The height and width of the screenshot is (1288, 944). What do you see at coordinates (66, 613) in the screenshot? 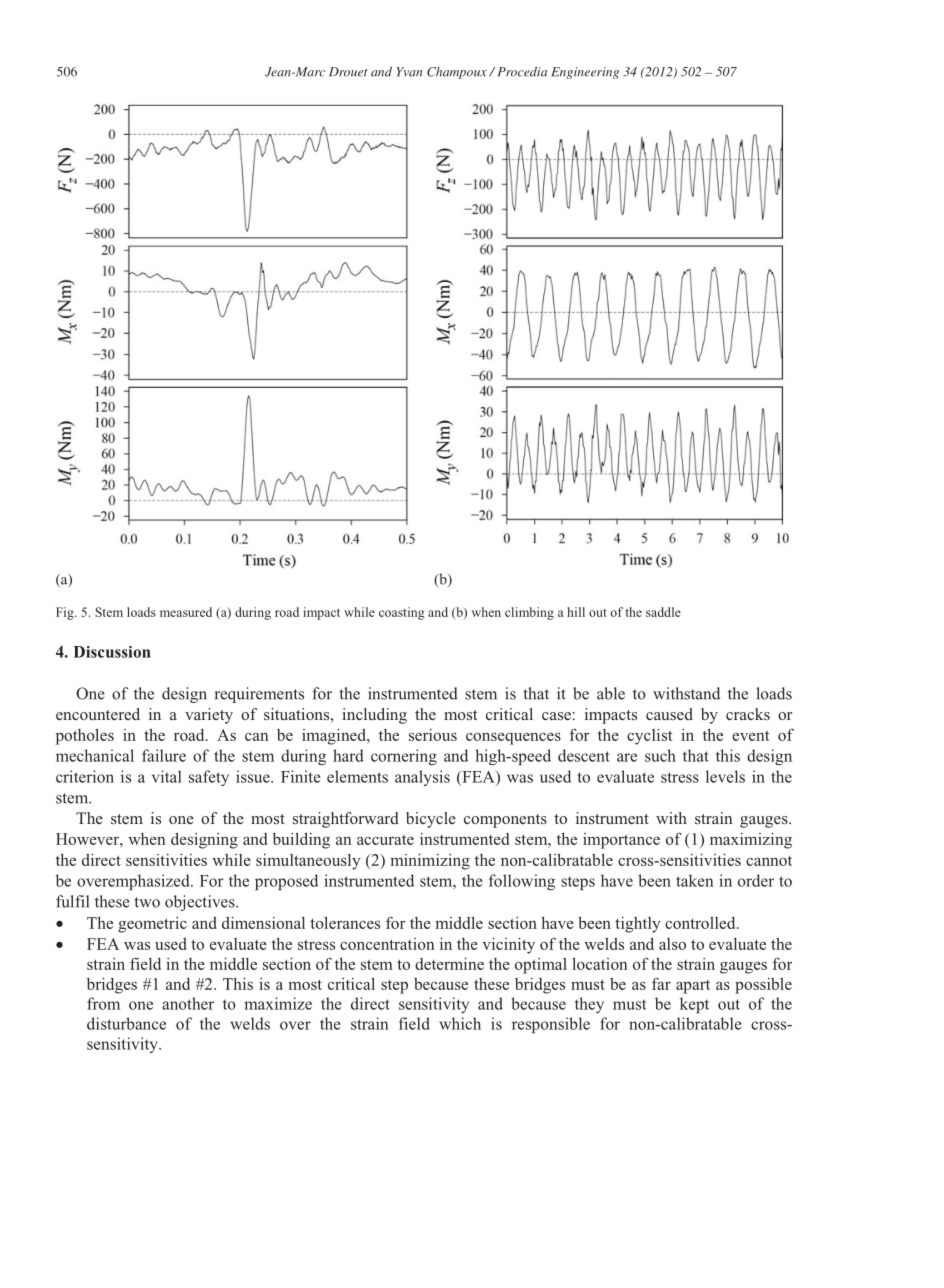
I see `Fig` at bounding box center [66, 613].
